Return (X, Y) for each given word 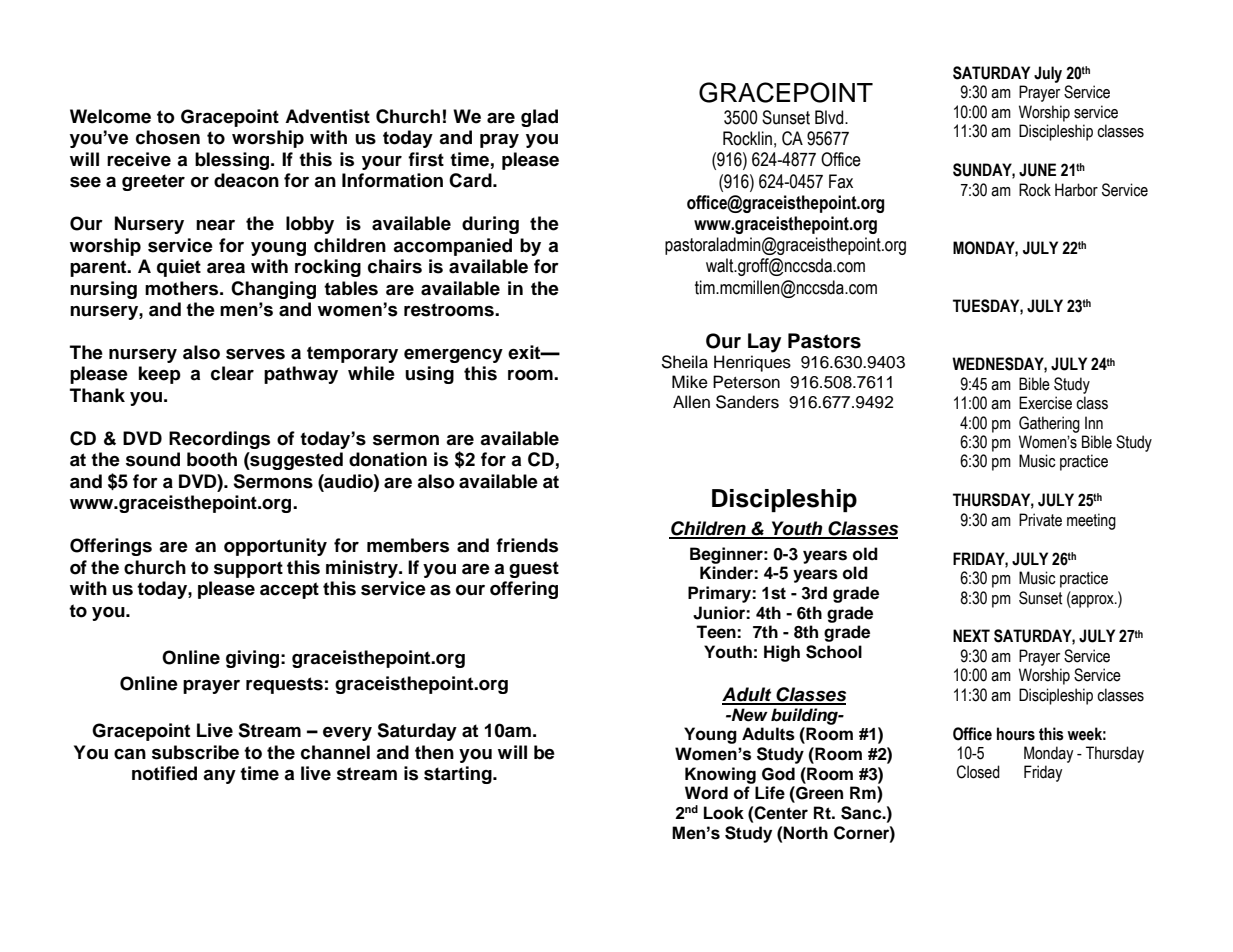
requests (284, 685)
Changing (273, 290)
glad (539, 118)
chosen (168, 137)
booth (212, 459)
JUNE (1037, 170)
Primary (720, 594)
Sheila (684, 362)
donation (388, 459)
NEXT (971, 635)
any (219, 776)
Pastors (824, 341)
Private (1040, 520)
